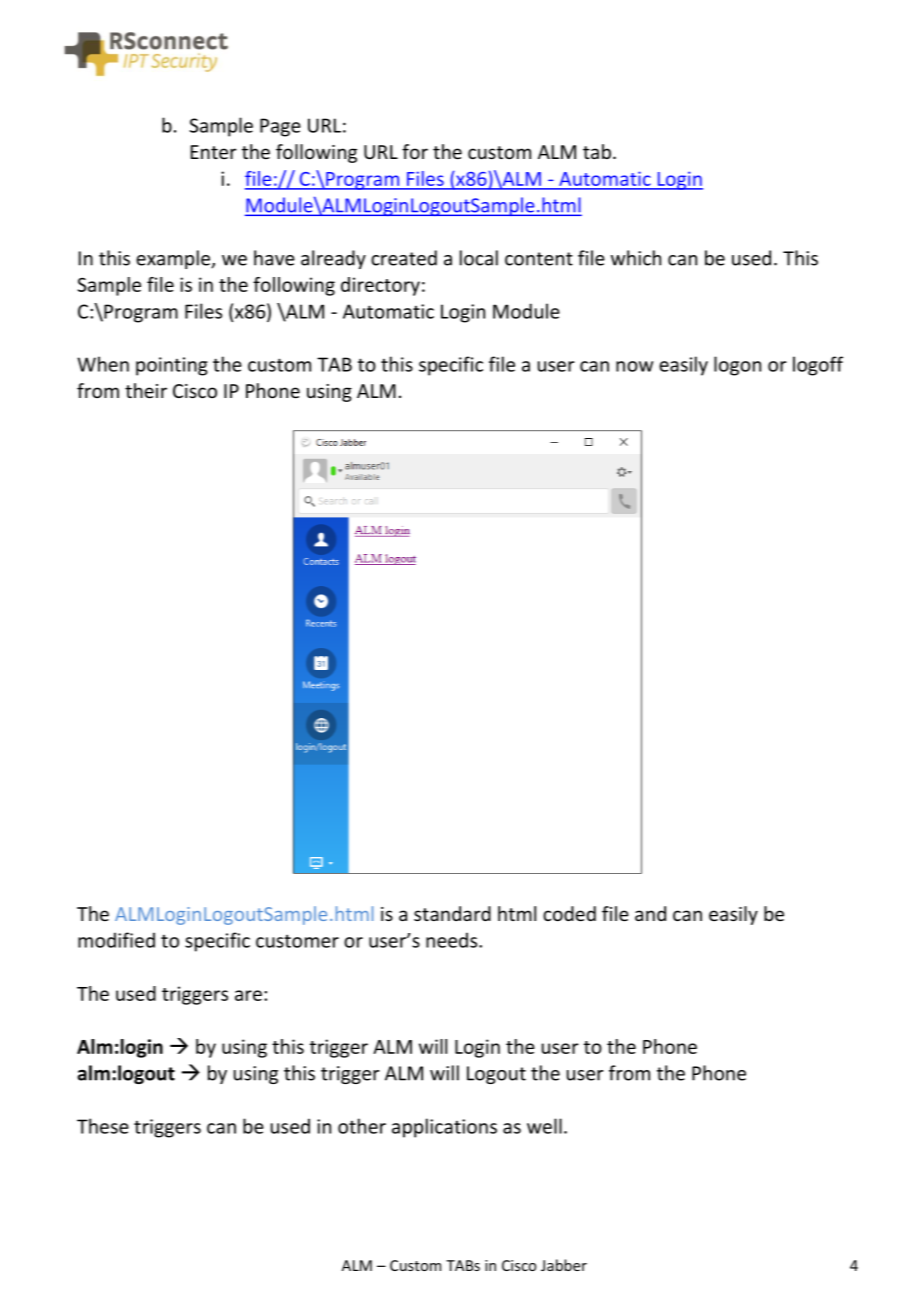 This document has height=1308, width=924. I want to click on which, so click(636, 258).
